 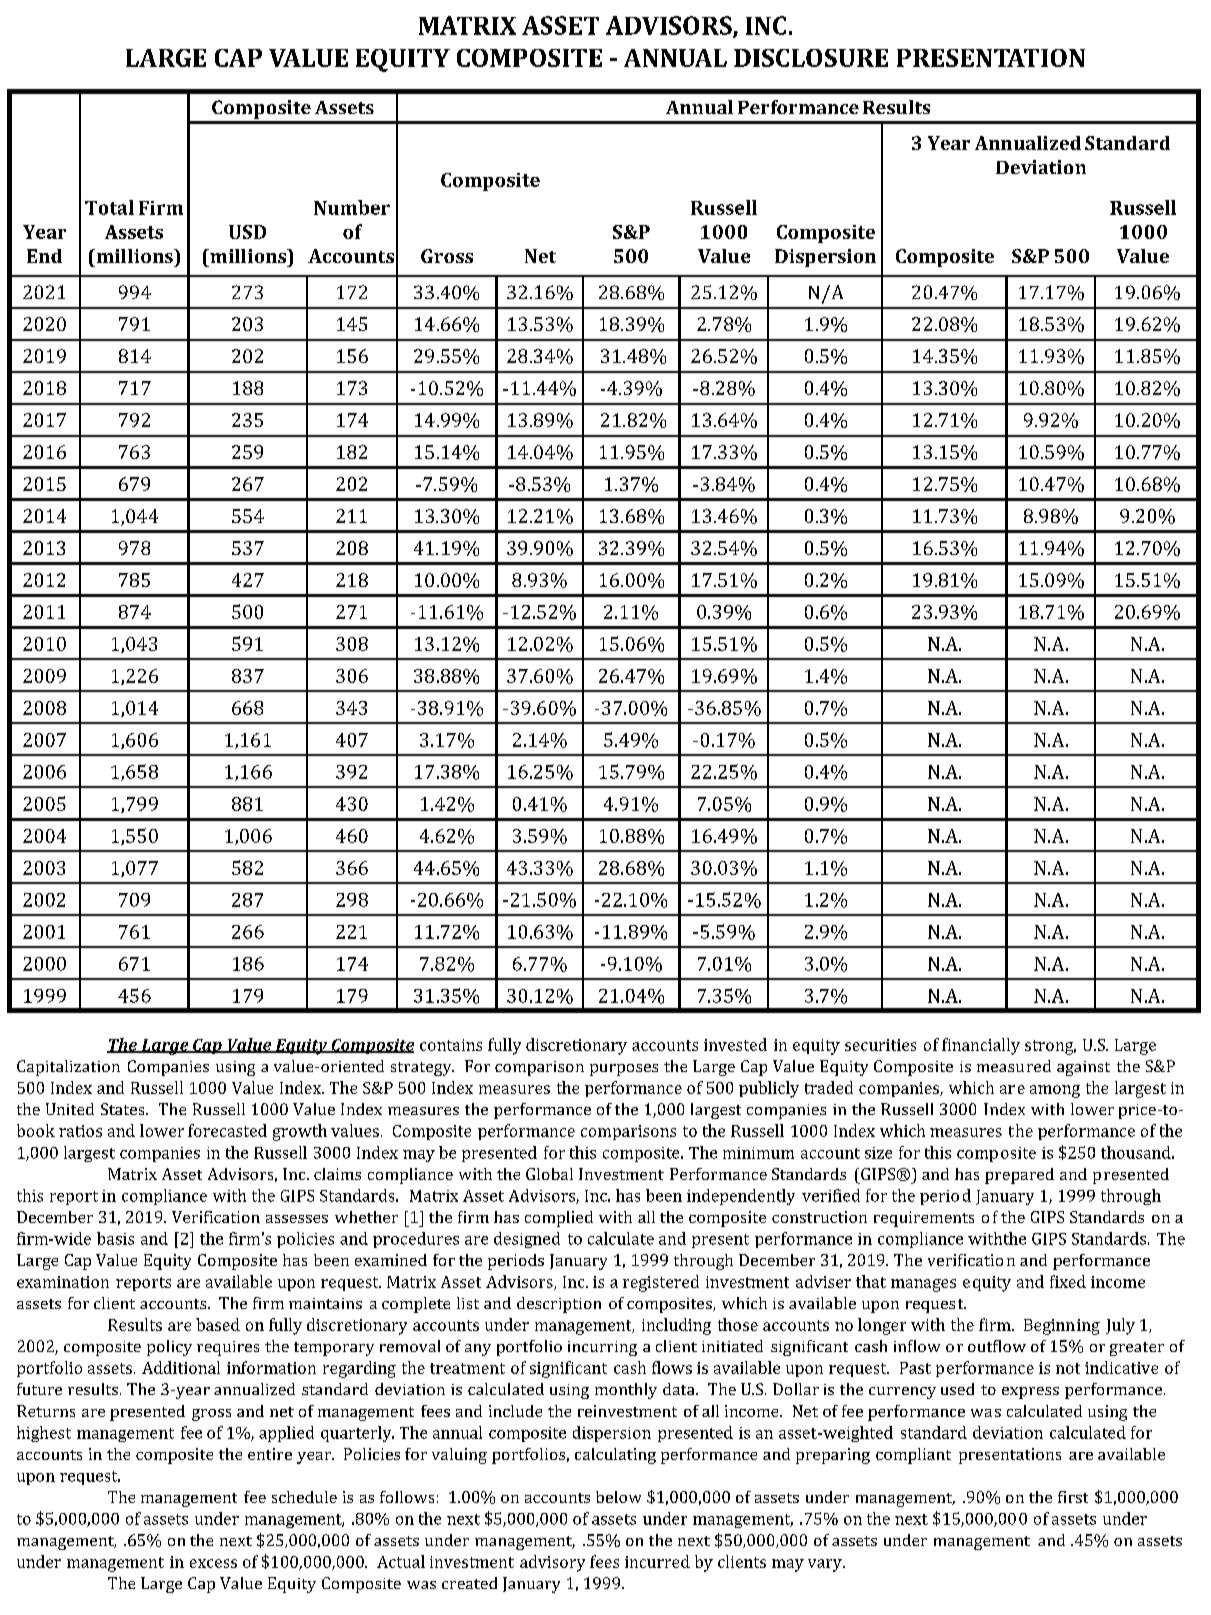 I want to click on advisory, so click(x=552, y=1563).
